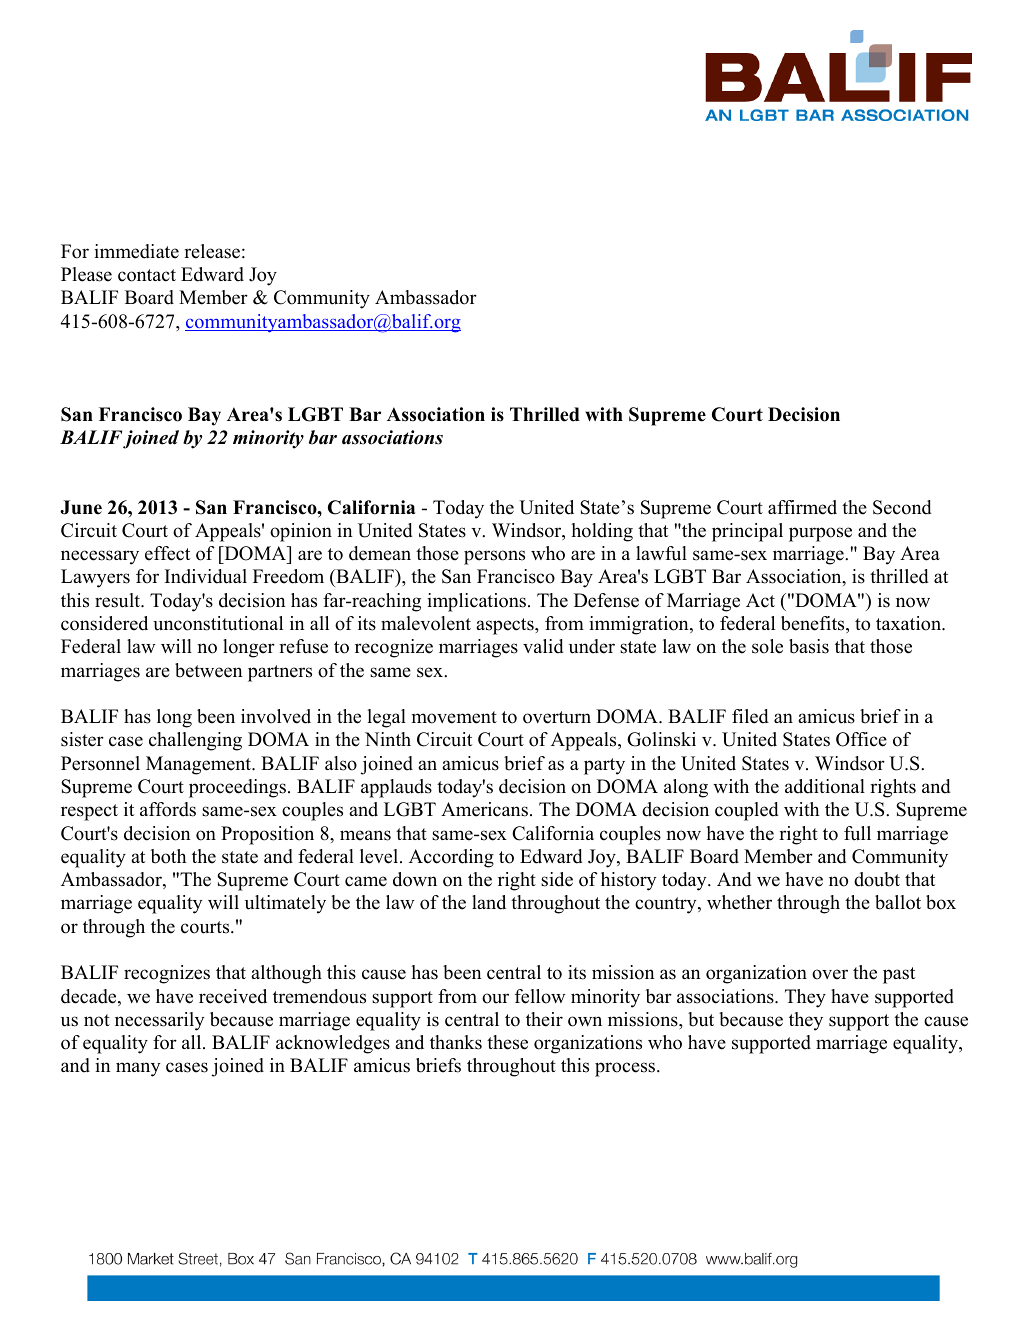  I want to click on persons, so click(494, 557).
